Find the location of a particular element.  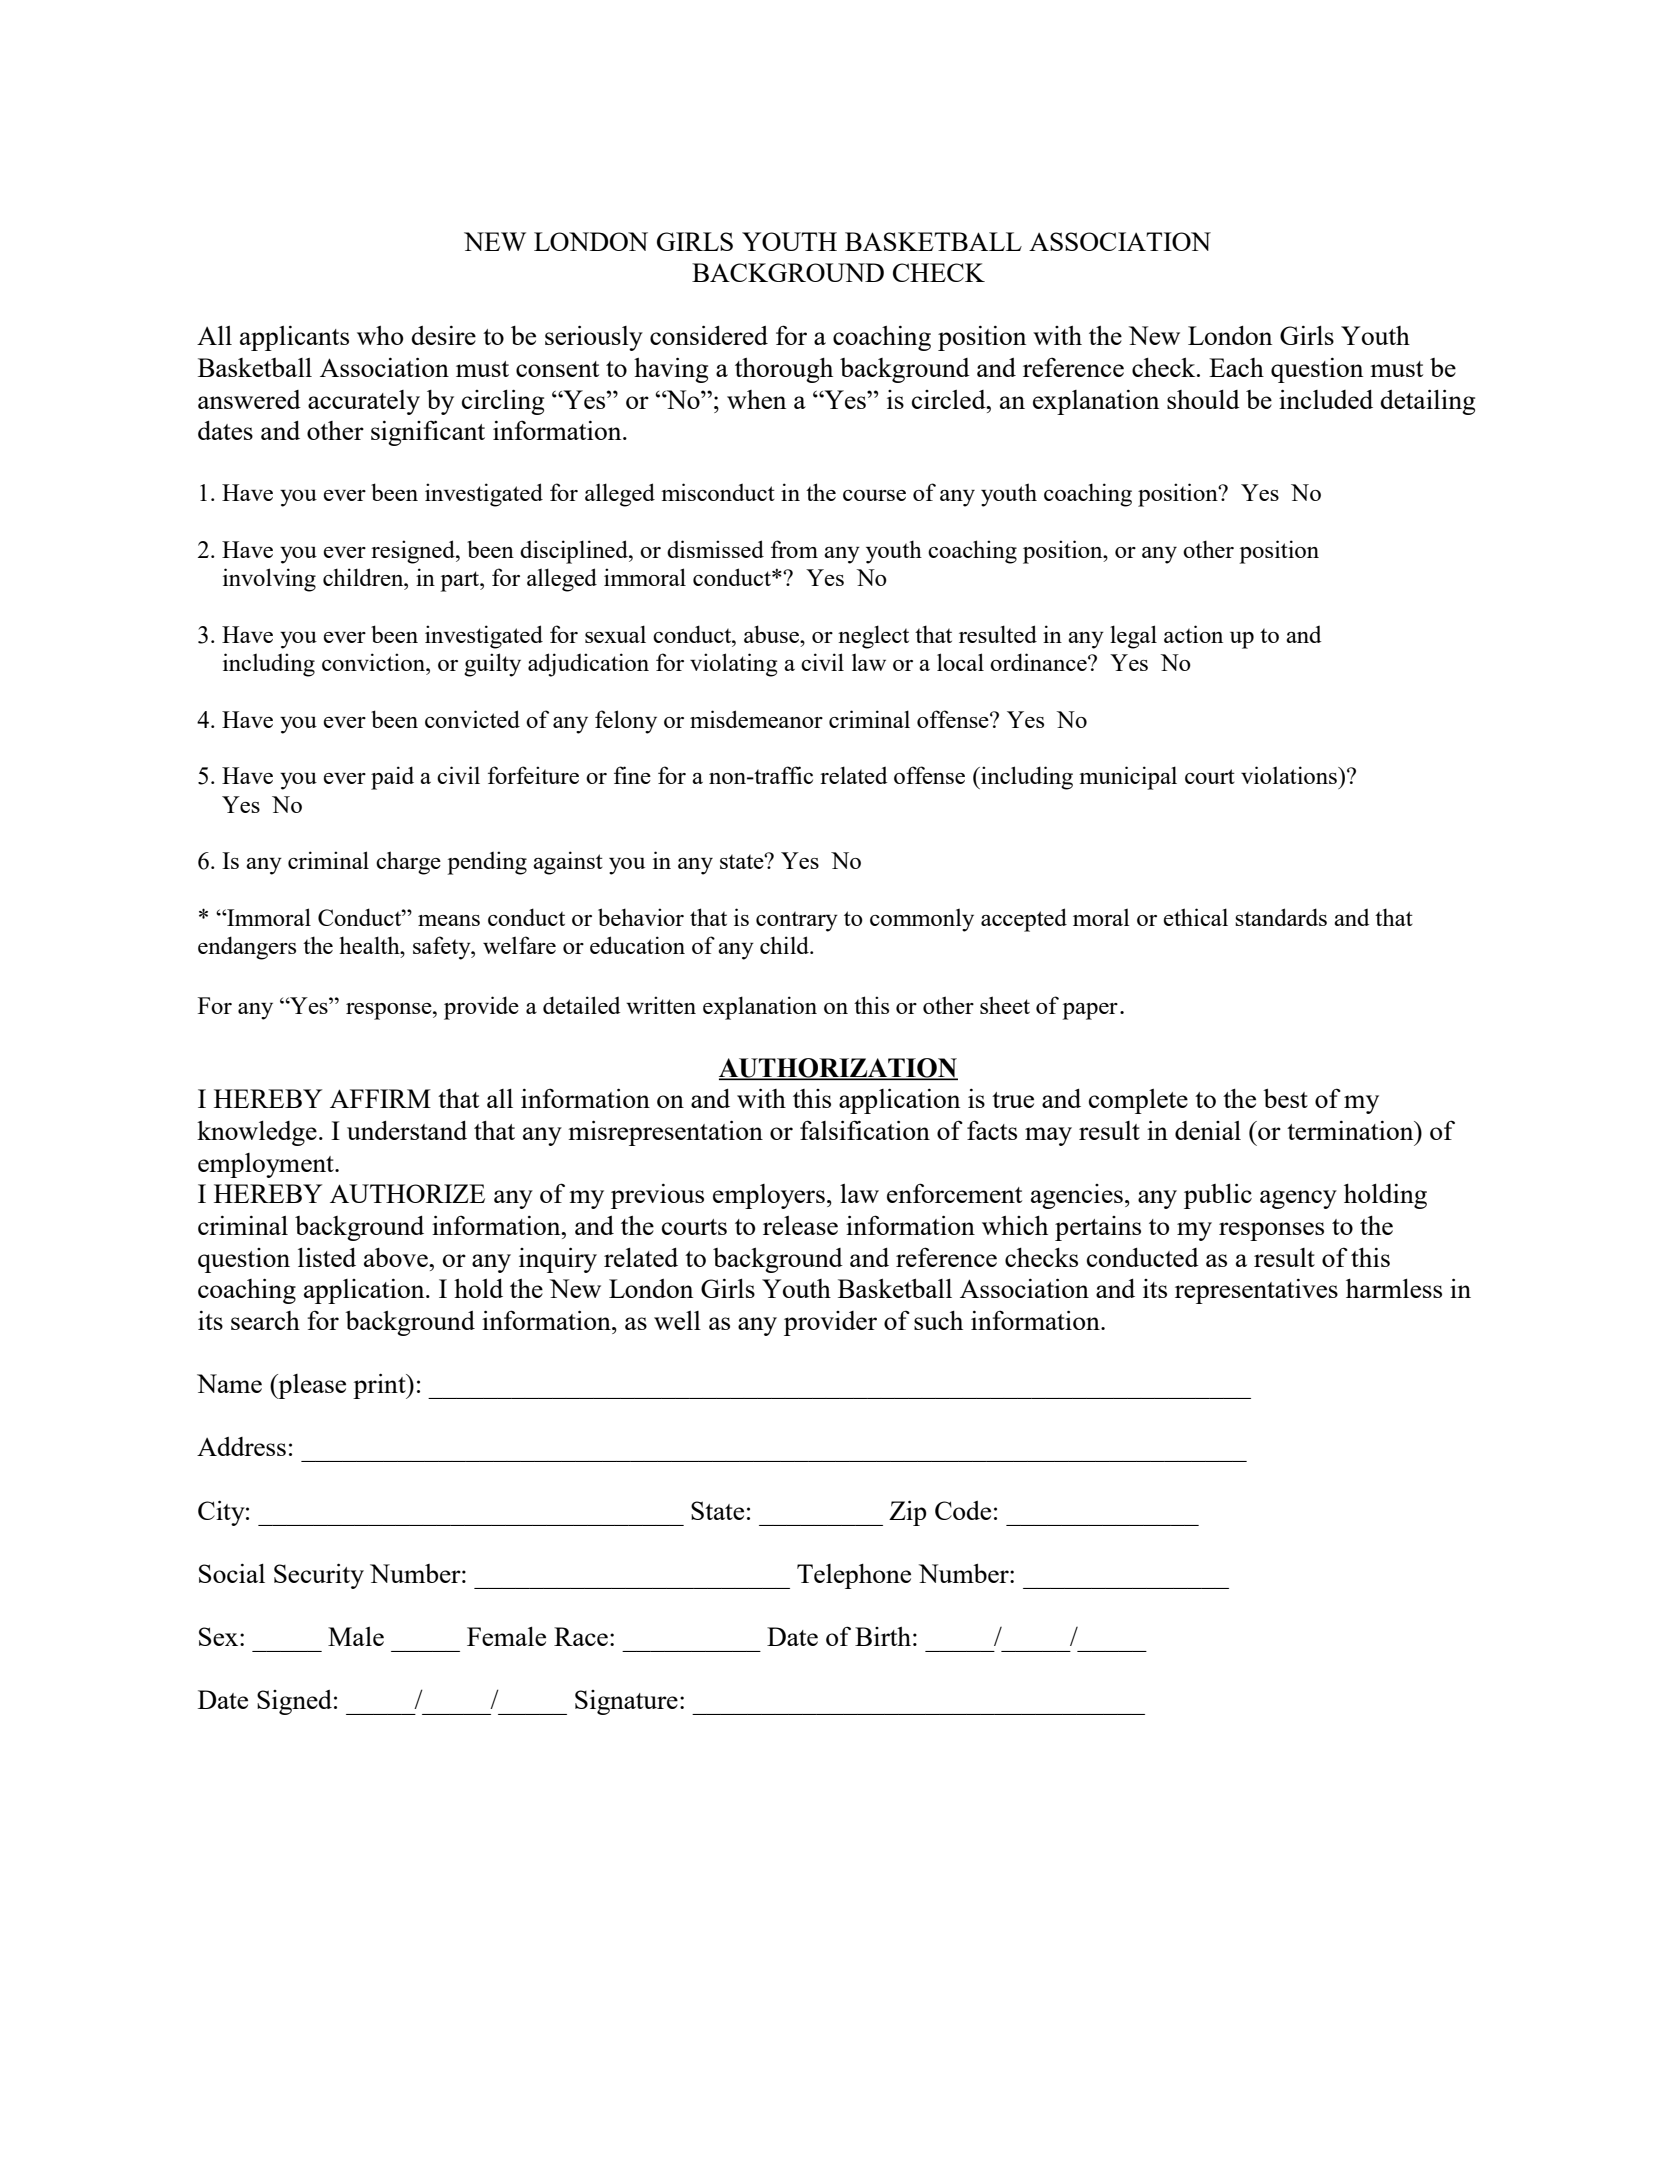

Each is located at coordinates (1236, 367).
